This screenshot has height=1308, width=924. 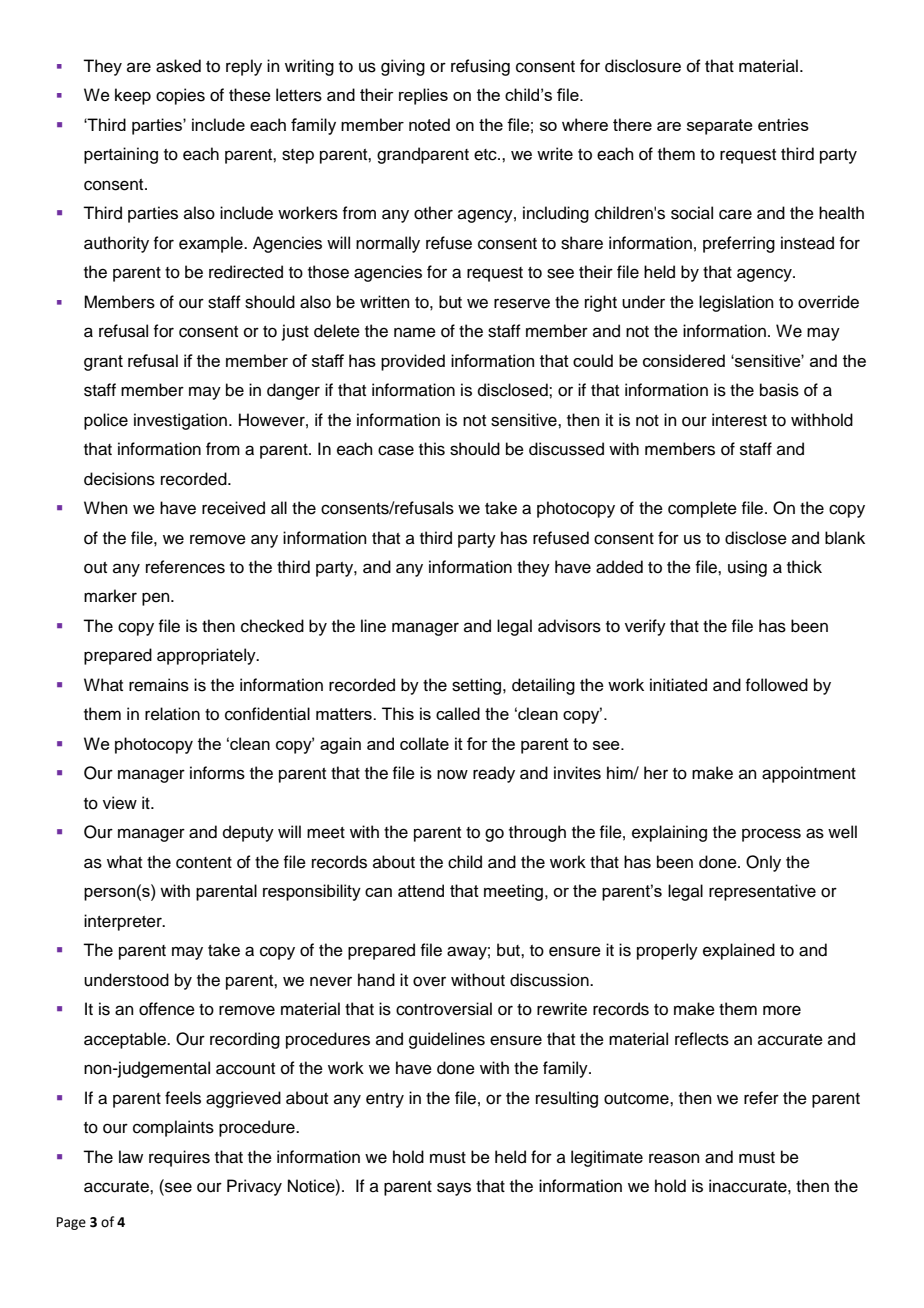 I want to click on copies, so click(x=180, y=96).
